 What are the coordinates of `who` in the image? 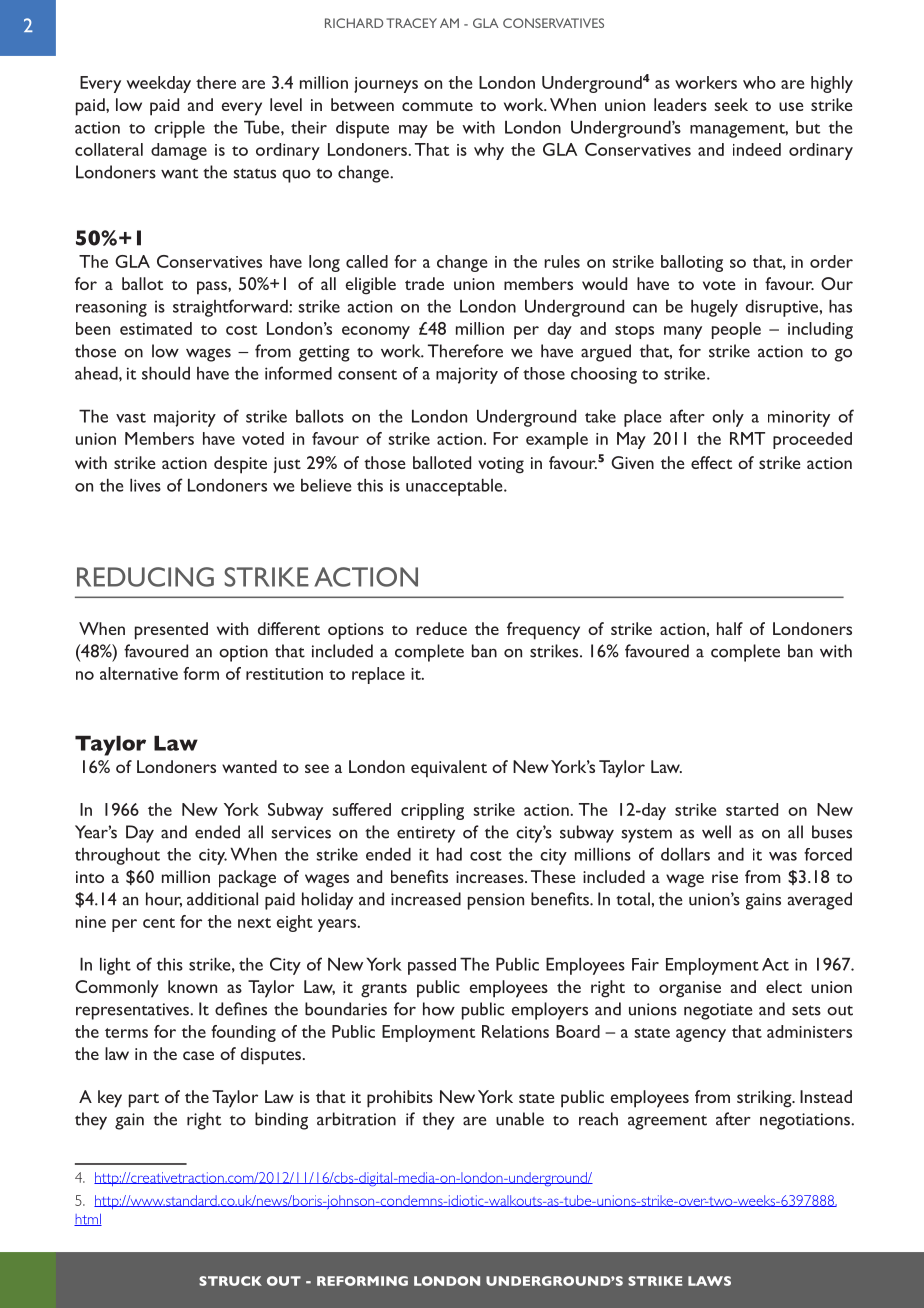 It's located at (759, 82).
